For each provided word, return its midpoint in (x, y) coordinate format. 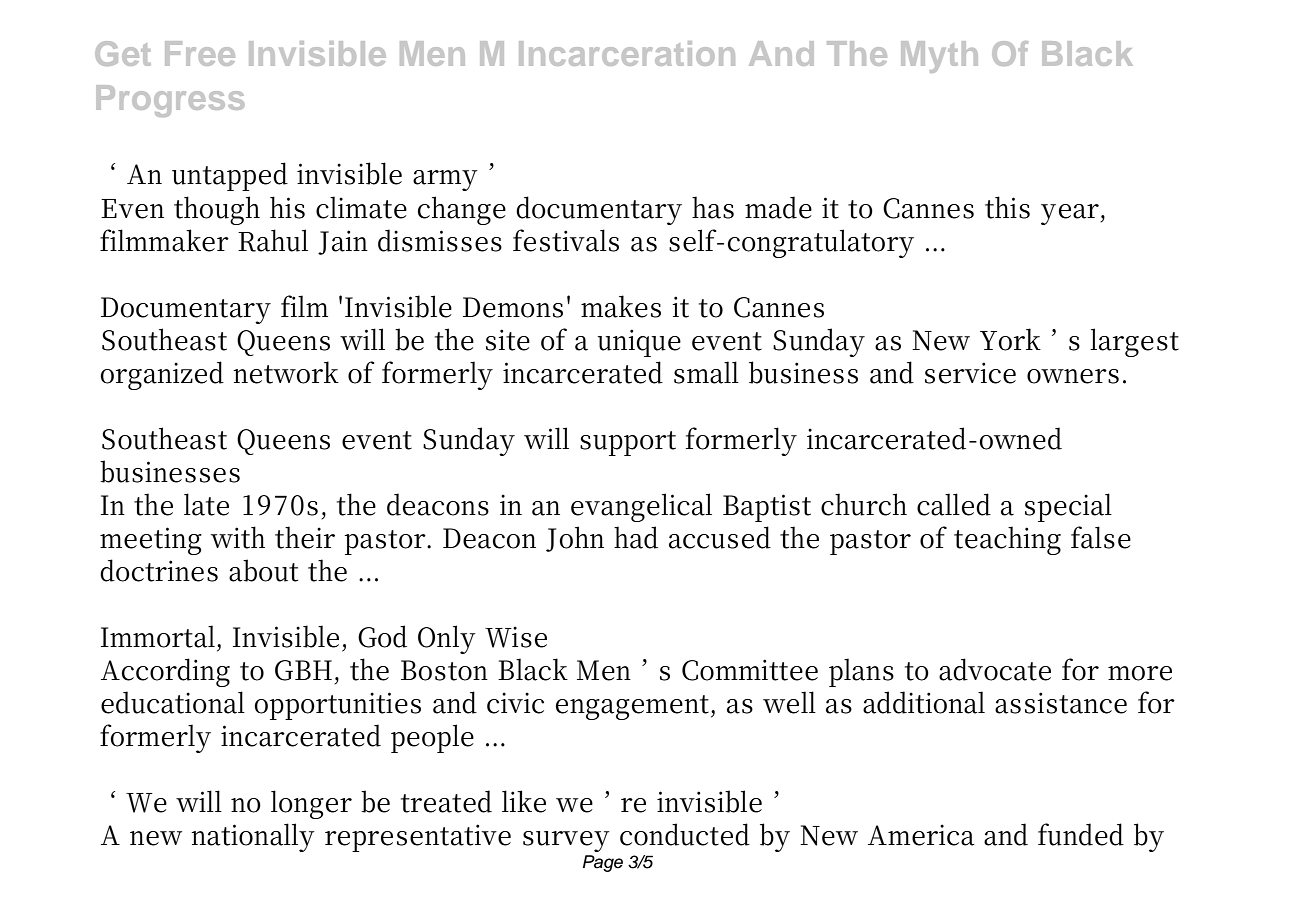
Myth (939, 57)
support (628, 443)
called (954, 504)
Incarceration (627, 53)
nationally (253, 837)
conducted (685, 834)
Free (200, 53)
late (206, 504)
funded (1081, 834)
